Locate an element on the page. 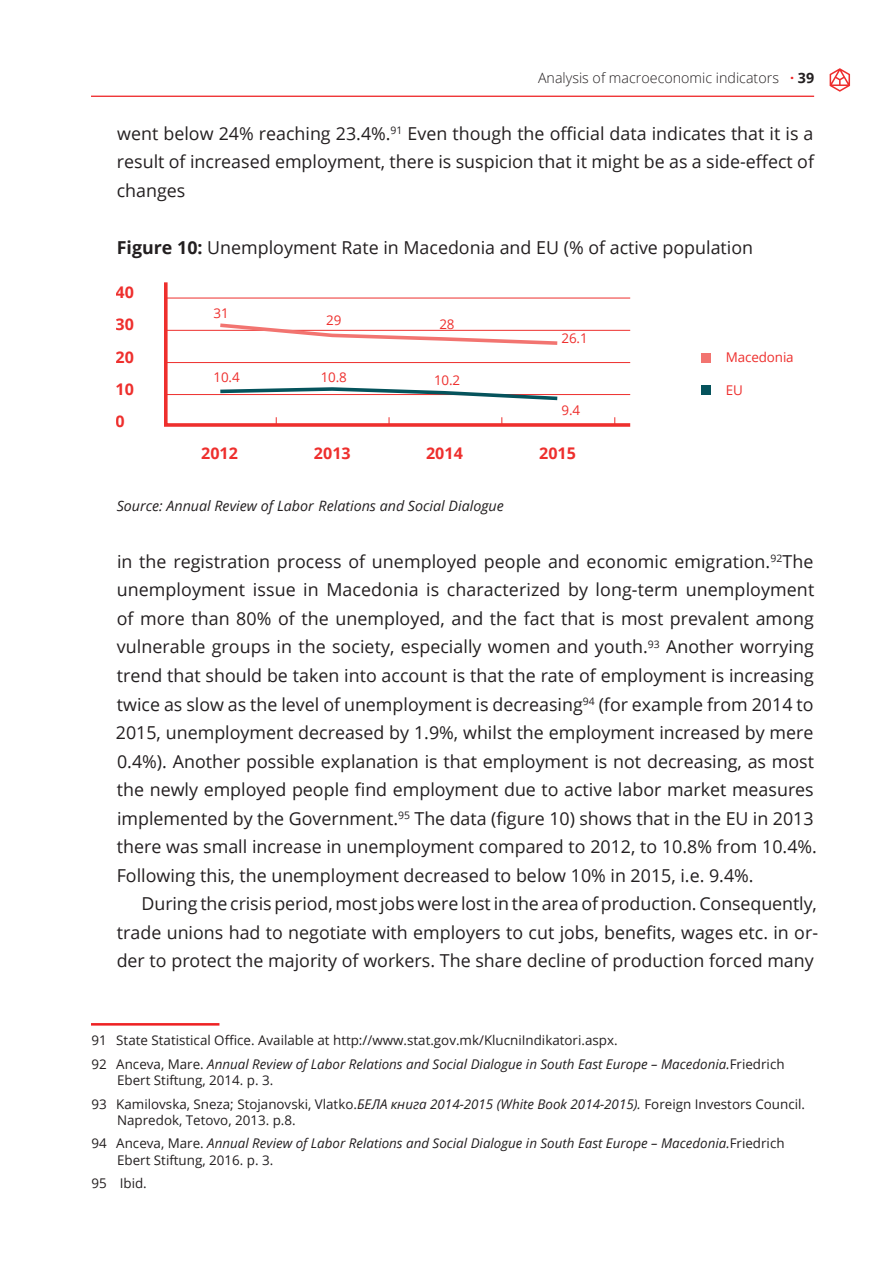 Image resolution: width=890 pixels, height=1264 pixels. went is located at coordinates (137, 134).
